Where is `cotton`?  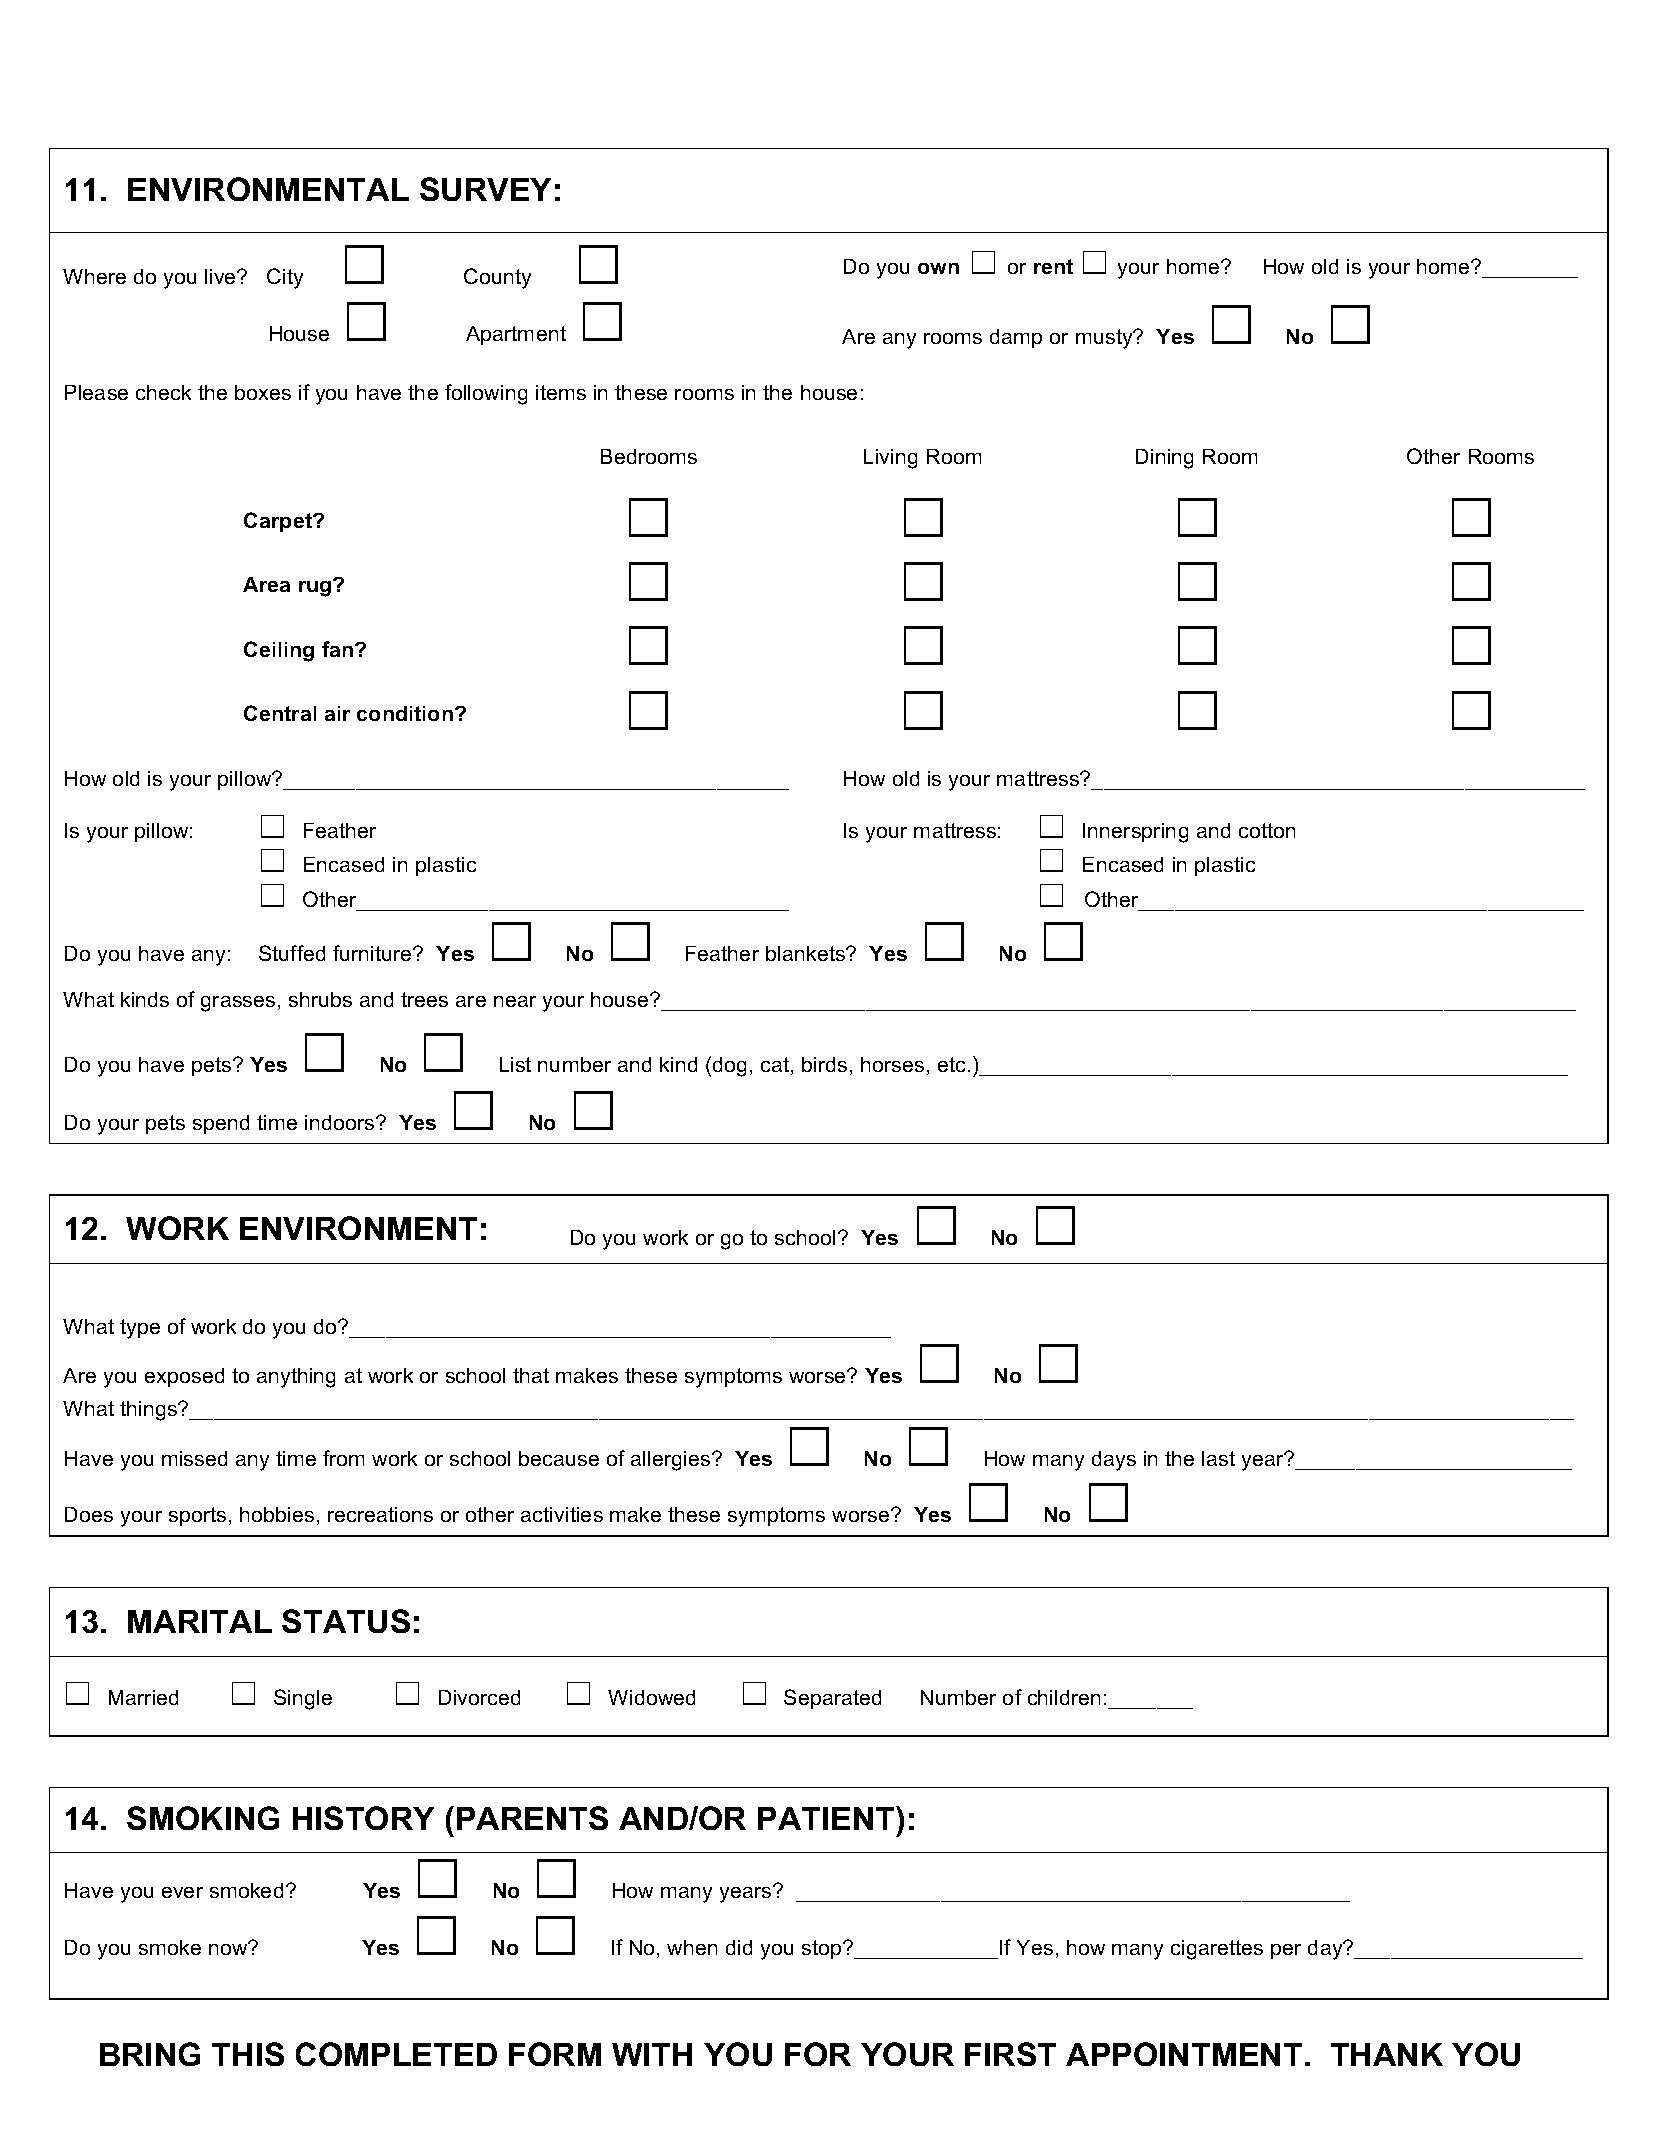 cotton is located at coordinates (1267, 830).
